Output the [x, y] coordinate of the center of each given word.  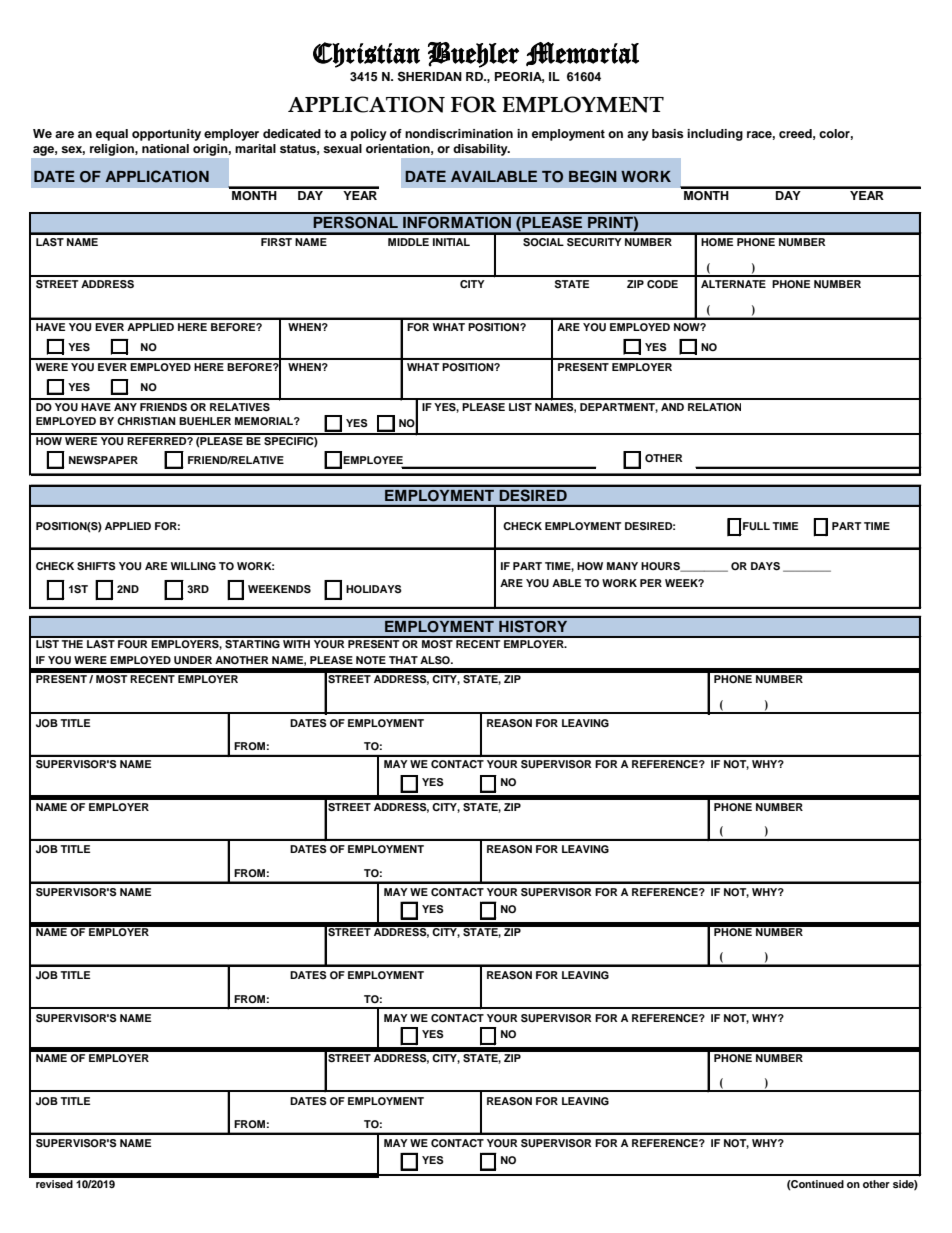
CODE [662, 284]
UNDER [193, 660]
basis [668, 133]
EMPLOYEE [373, 460]
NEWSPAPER [103, 460]
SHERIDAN [430, 76]
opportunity [166, 135]
